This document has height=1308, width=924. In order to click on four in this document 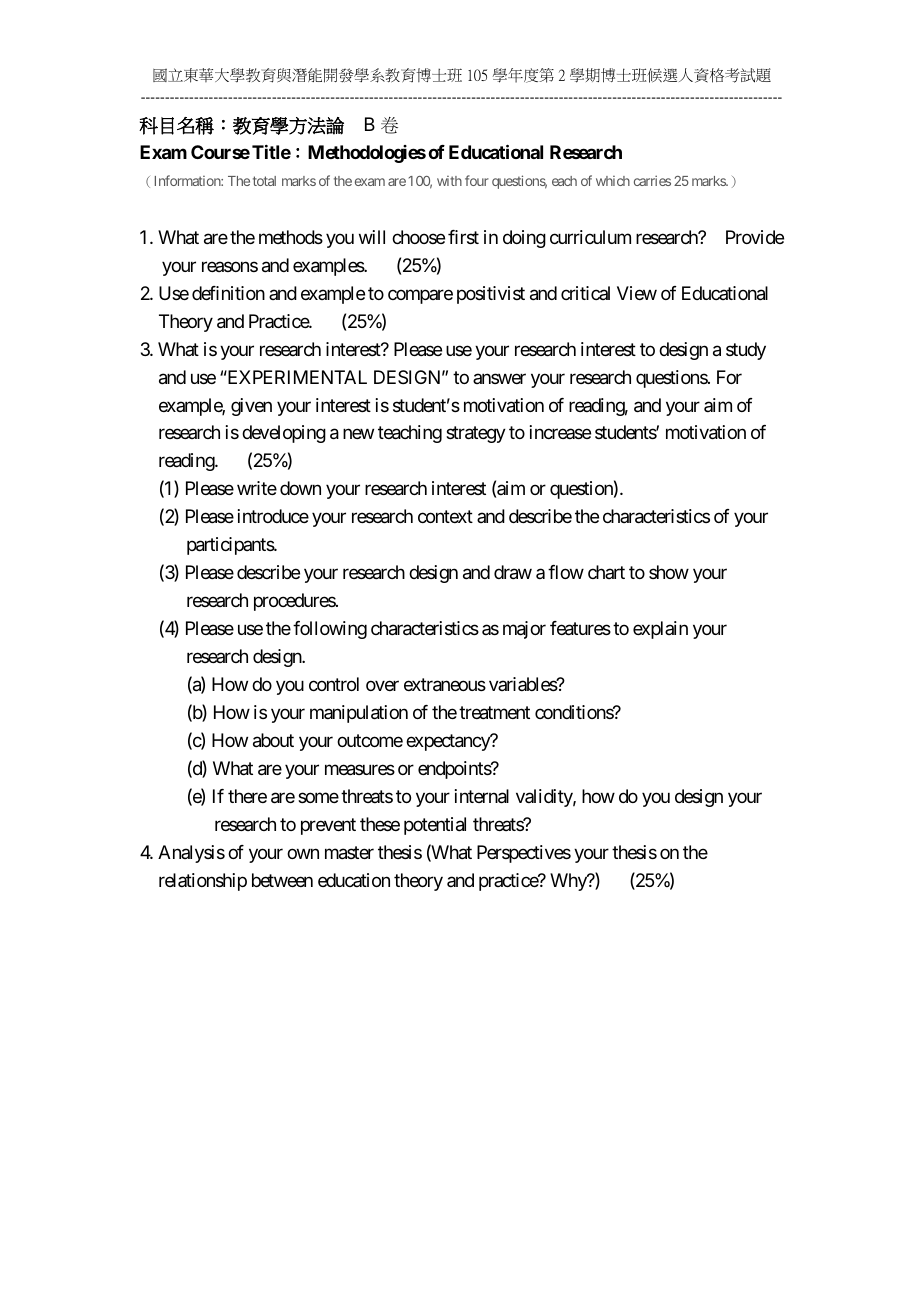, I will do `click(477, 180)`.
